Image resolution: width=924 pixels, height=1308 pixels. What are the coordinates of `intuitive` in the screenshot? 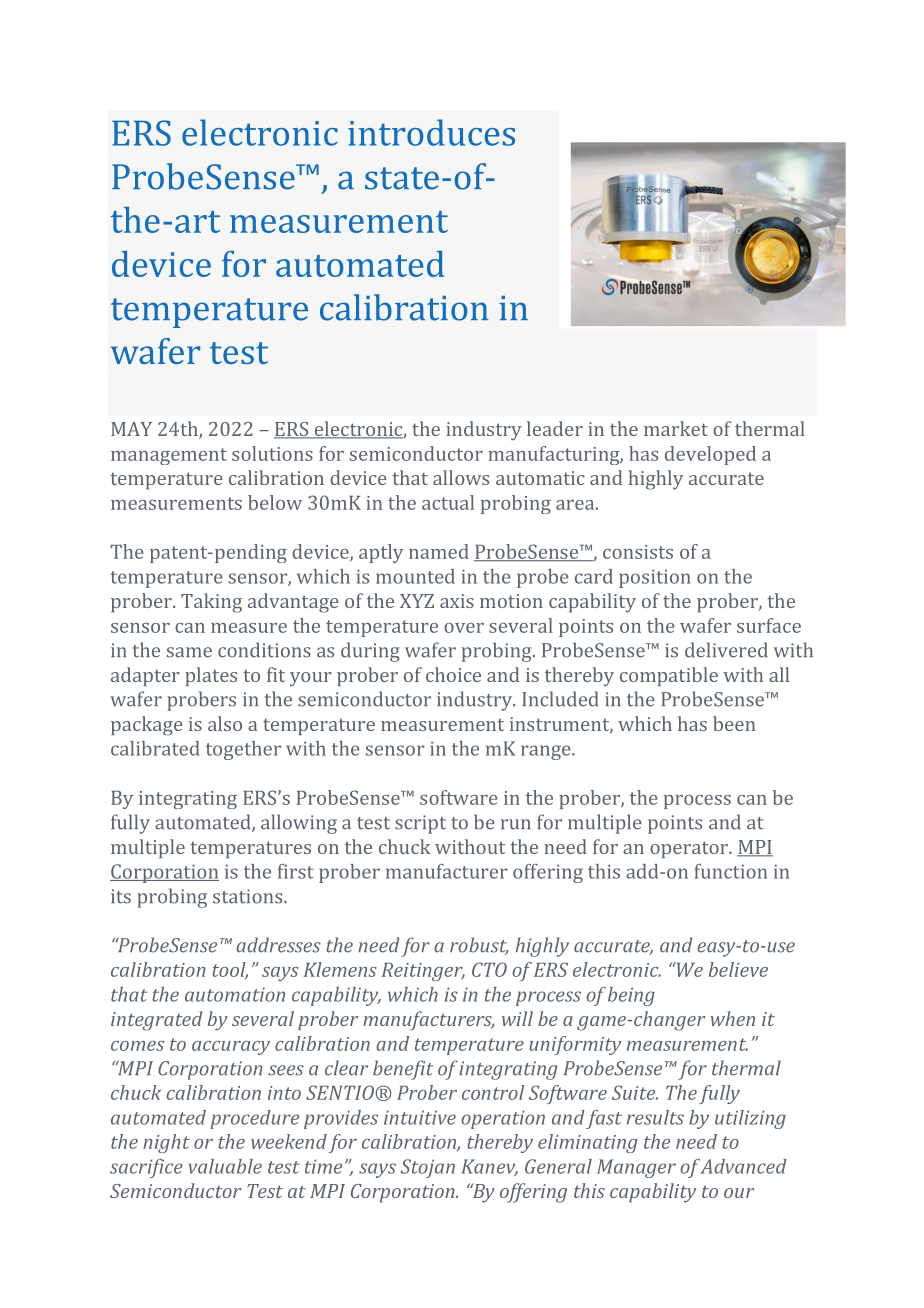 It's located at (420, 1117).
